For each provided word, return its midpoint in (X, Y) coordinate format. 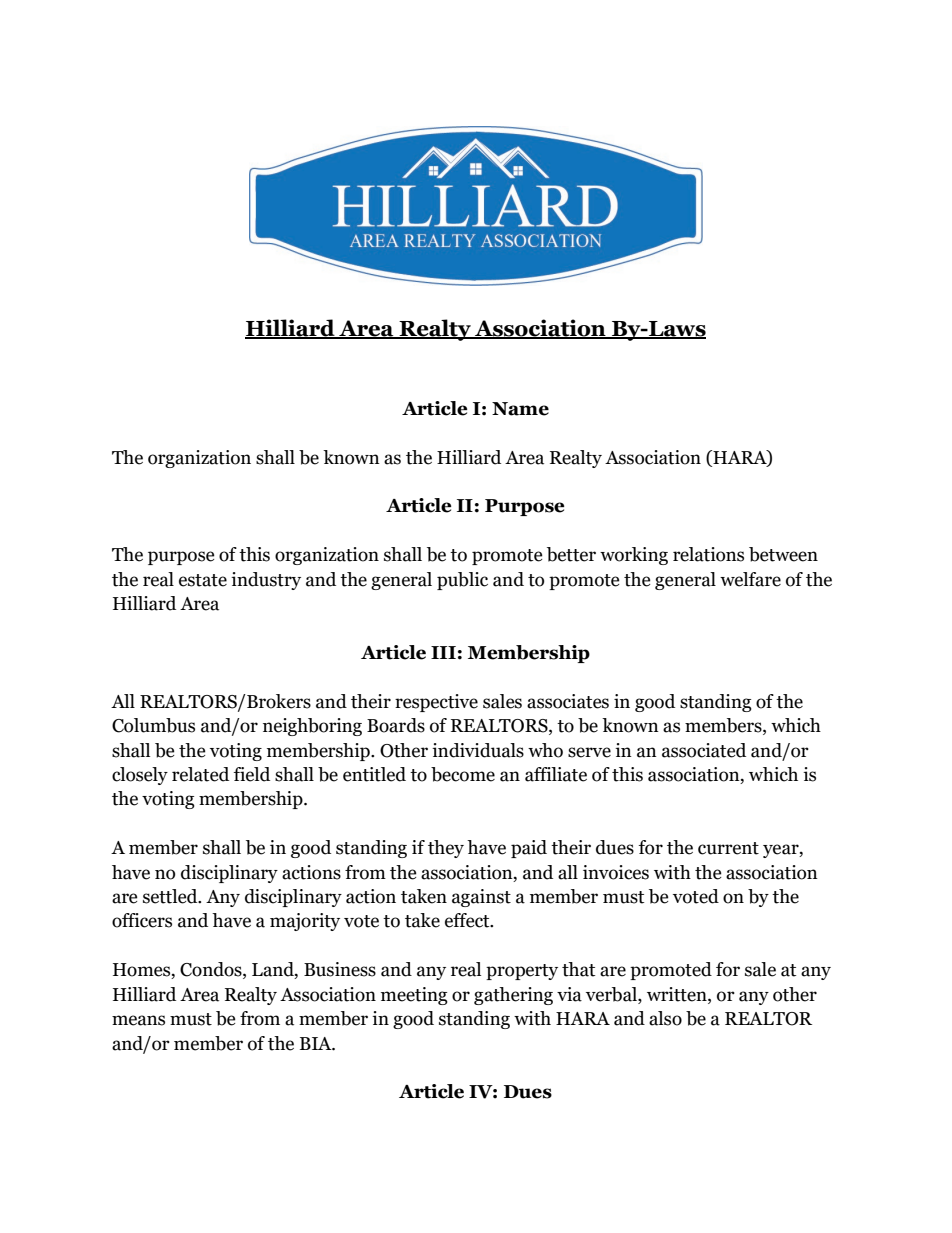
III (443, 652)
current (728, 848)
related (200, 774)
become (463, 774)
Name (520, 409)
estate (203, 580)
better (571, 554)
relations (708, 554)
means (138, 1020)
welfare (750, 579)
